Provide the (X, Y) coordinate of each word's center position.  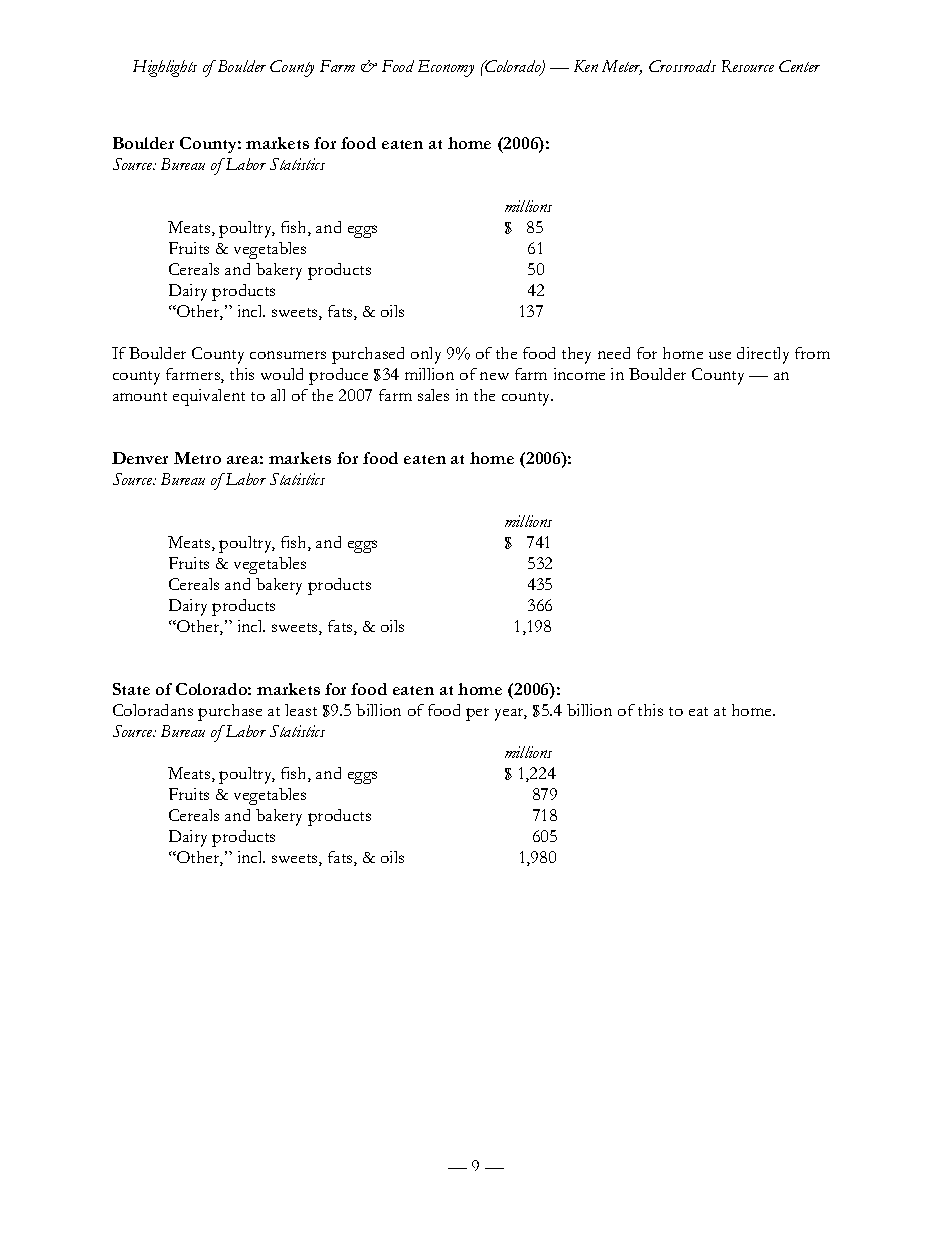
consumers (288, 355)
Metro (197, 458)
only (426, 355)
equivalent (209, 397)
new (494, 376)
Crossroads (682, 66)
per (477, 714)
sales (433, 395)
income (579, 374)
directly (763, 355)
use (720, 355)
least (301, 710)
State (131, 689)
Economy (446, 68)
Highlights (165, 68)
